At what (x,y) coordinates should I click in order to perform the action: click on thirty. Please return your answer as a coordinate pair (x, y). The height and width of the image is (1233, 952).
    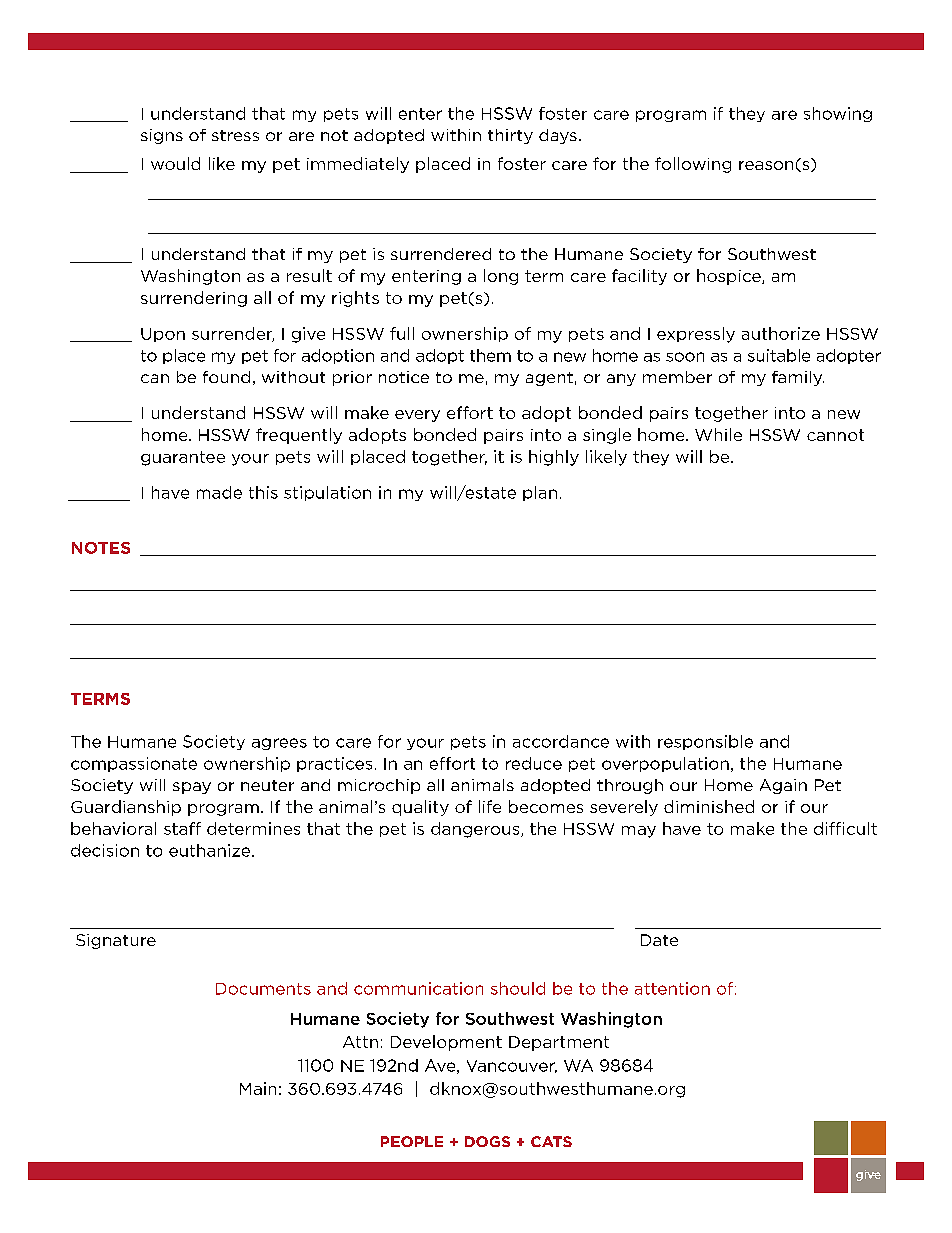
    Looking at the image, I should click on (510, 136).
